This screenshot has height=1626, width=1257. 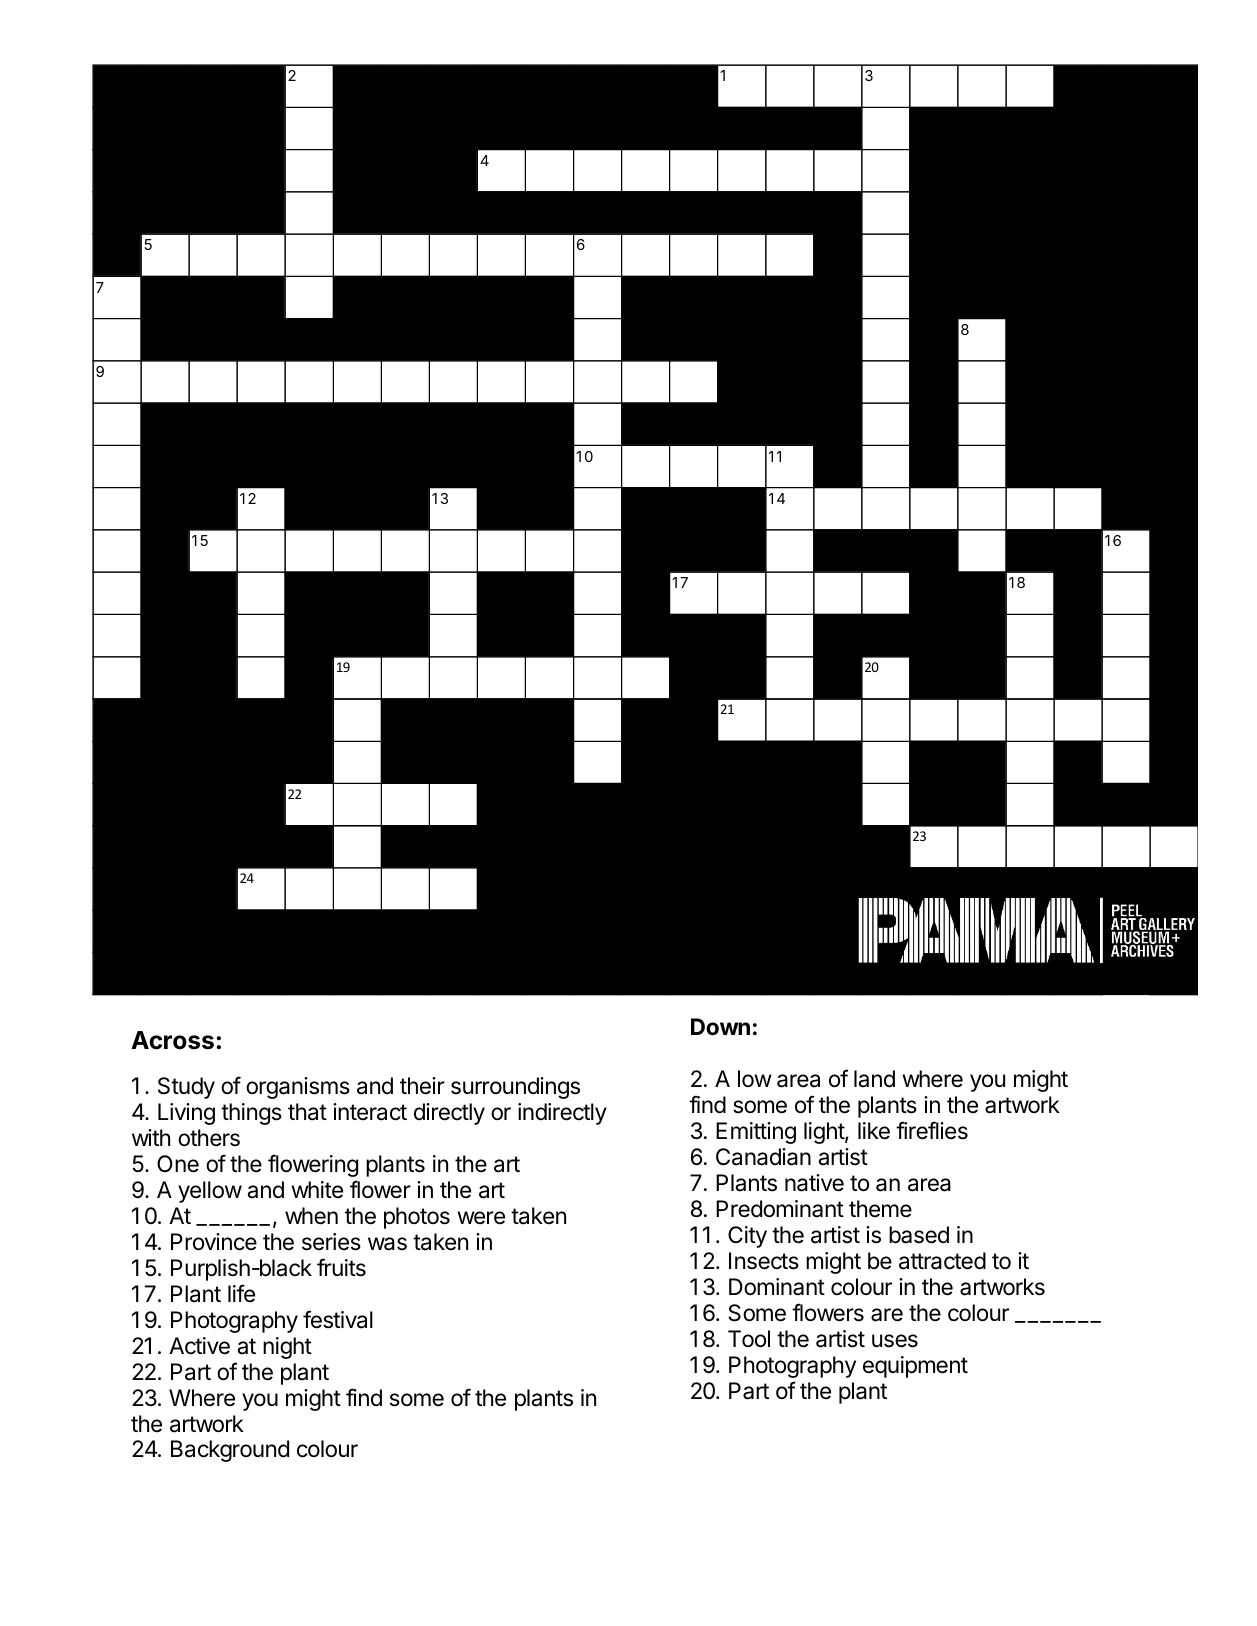 I want to click on festival, so click(x=338, y=1319).
